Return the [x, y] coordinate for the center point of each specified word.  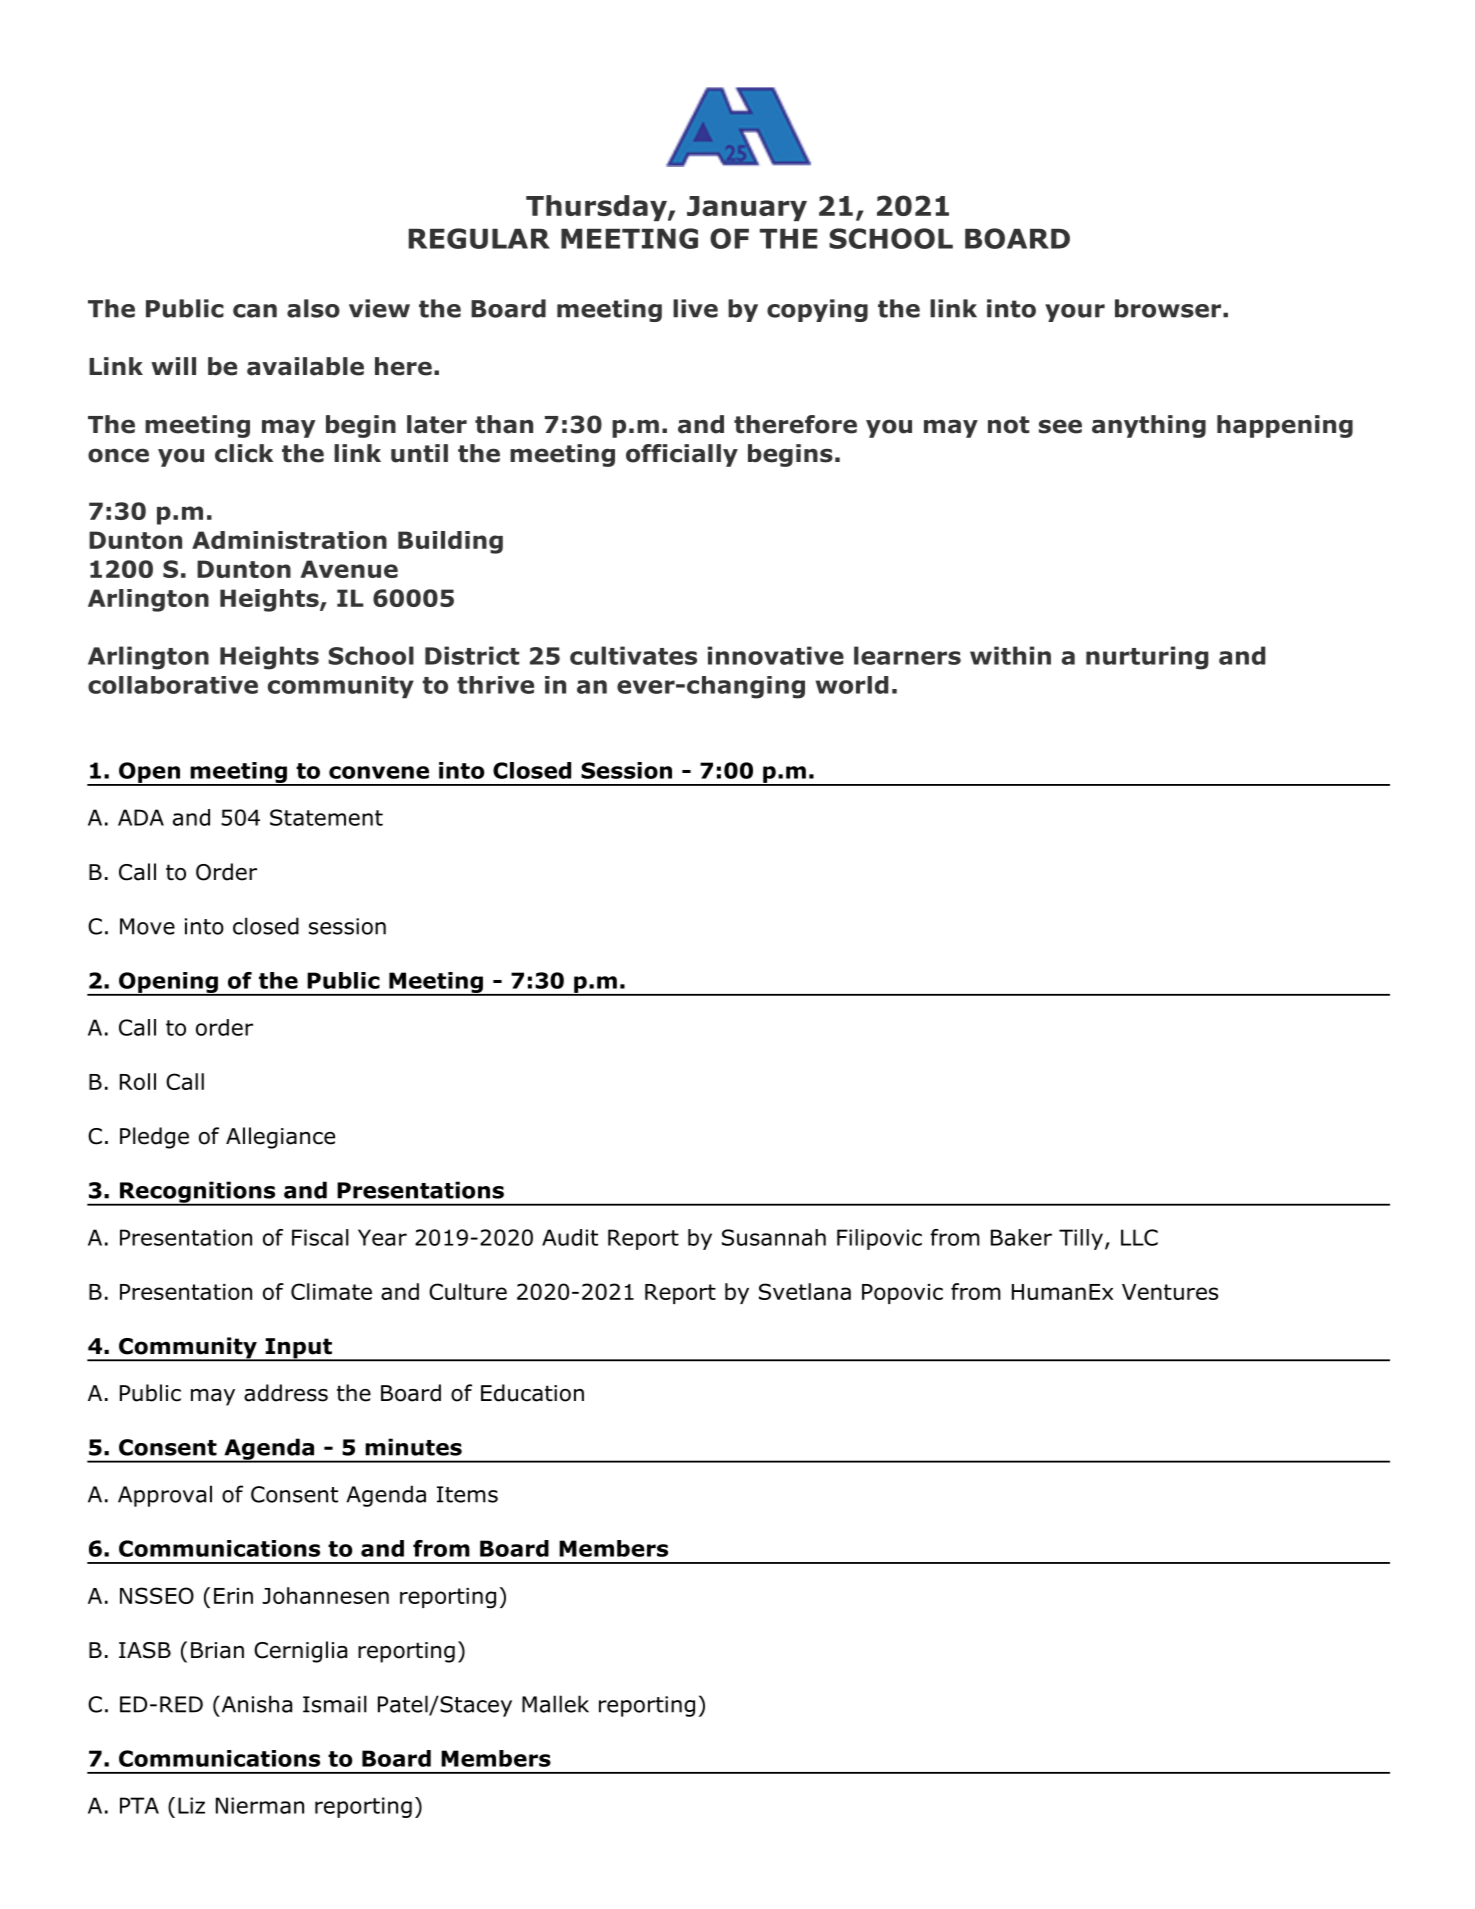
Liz [191, 1805]
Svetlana [805, 1291]
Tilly [1081, 1239]
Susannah [774, 1237]
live [695, 308]
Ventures [1170, 1292]
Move [147, 926]
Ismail [335, 1704]
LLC [1139, 1237]
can [255, 311]
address [286, 1393]
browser [1168, 308]
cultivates [633, 655]
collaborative [173, 685]
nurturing [1147, 658]
